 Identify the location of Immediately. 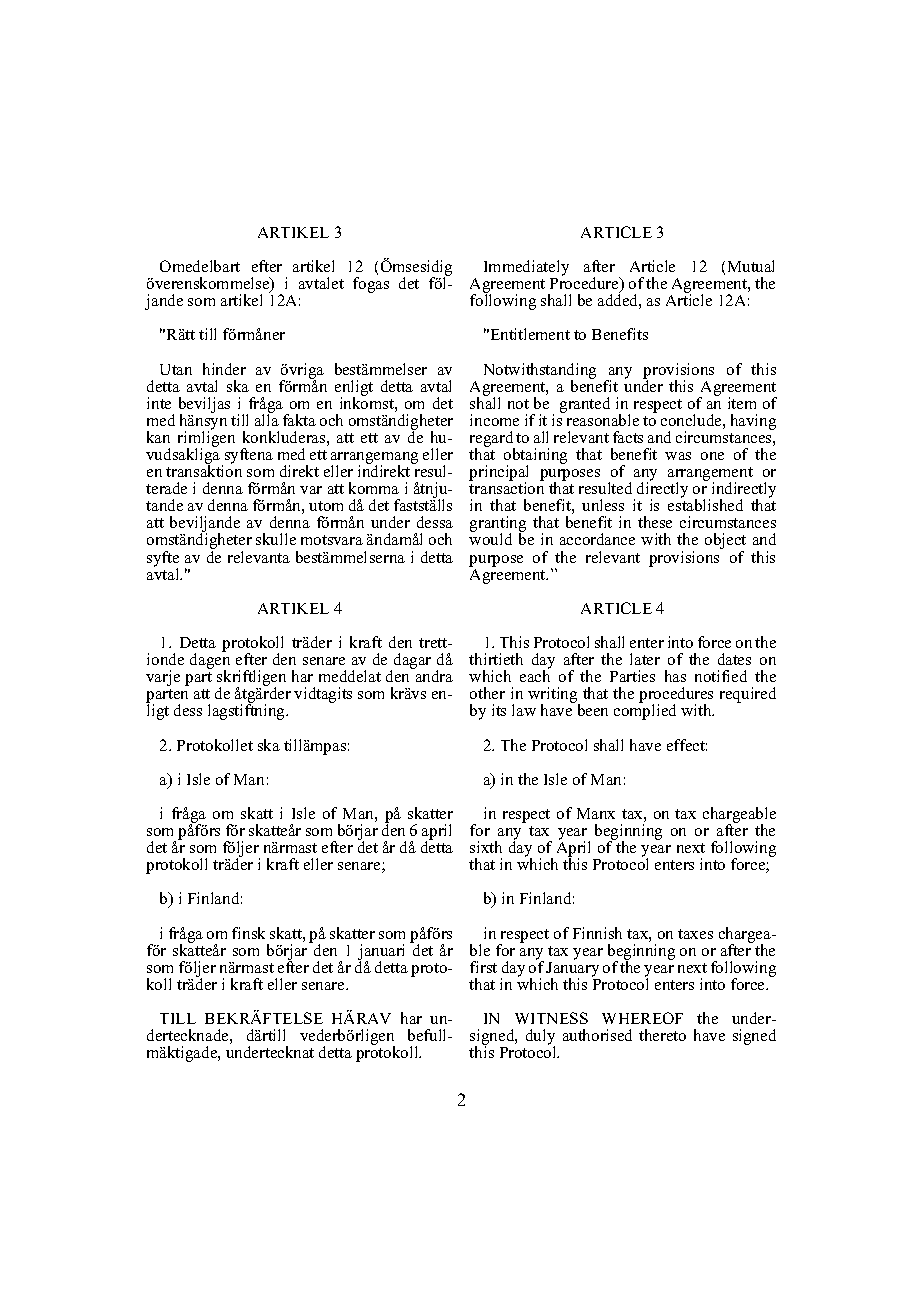
(526, 269).
